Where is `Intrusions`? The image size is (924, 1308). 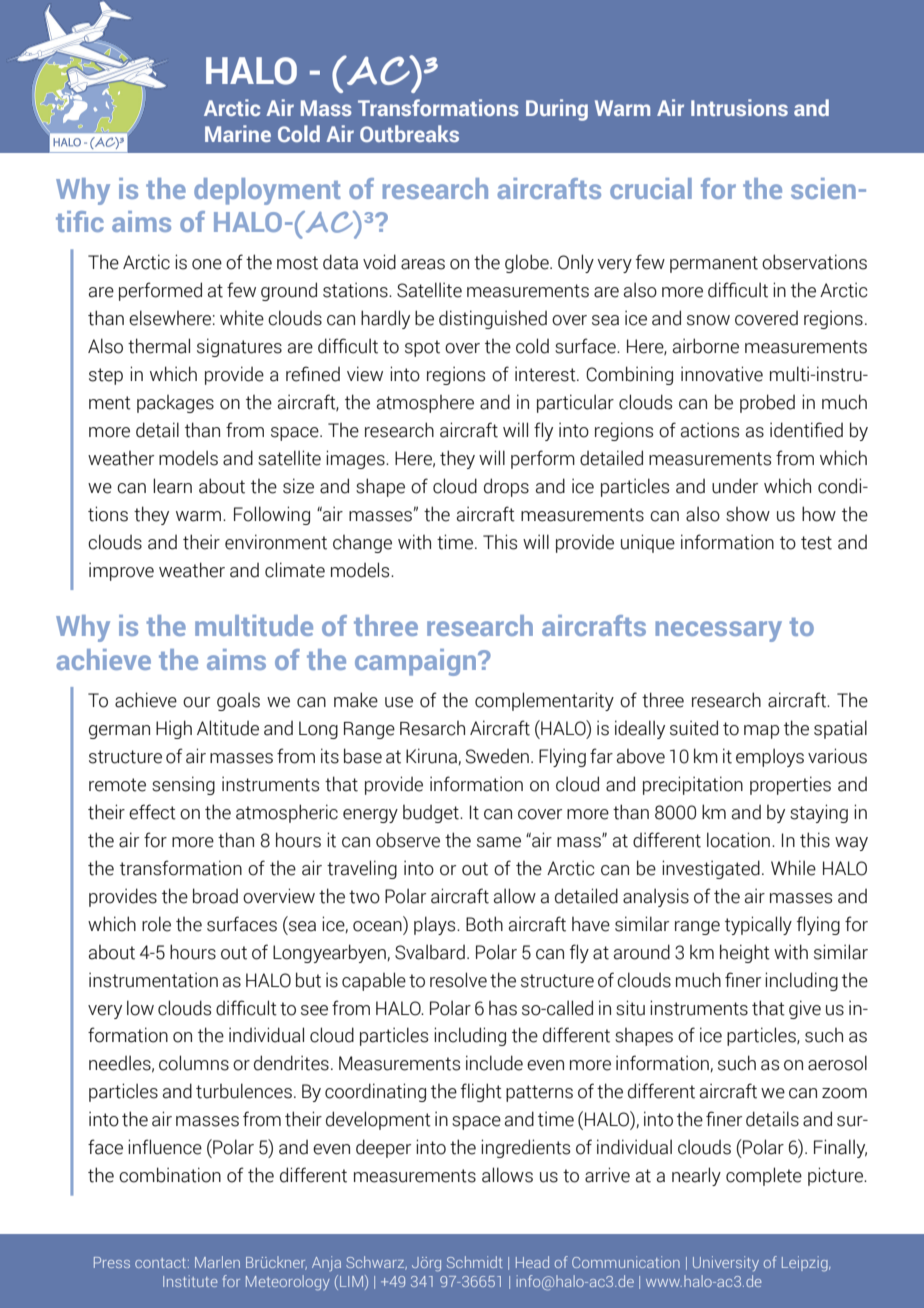 Intrusions is located at coordinates (739, 107).
